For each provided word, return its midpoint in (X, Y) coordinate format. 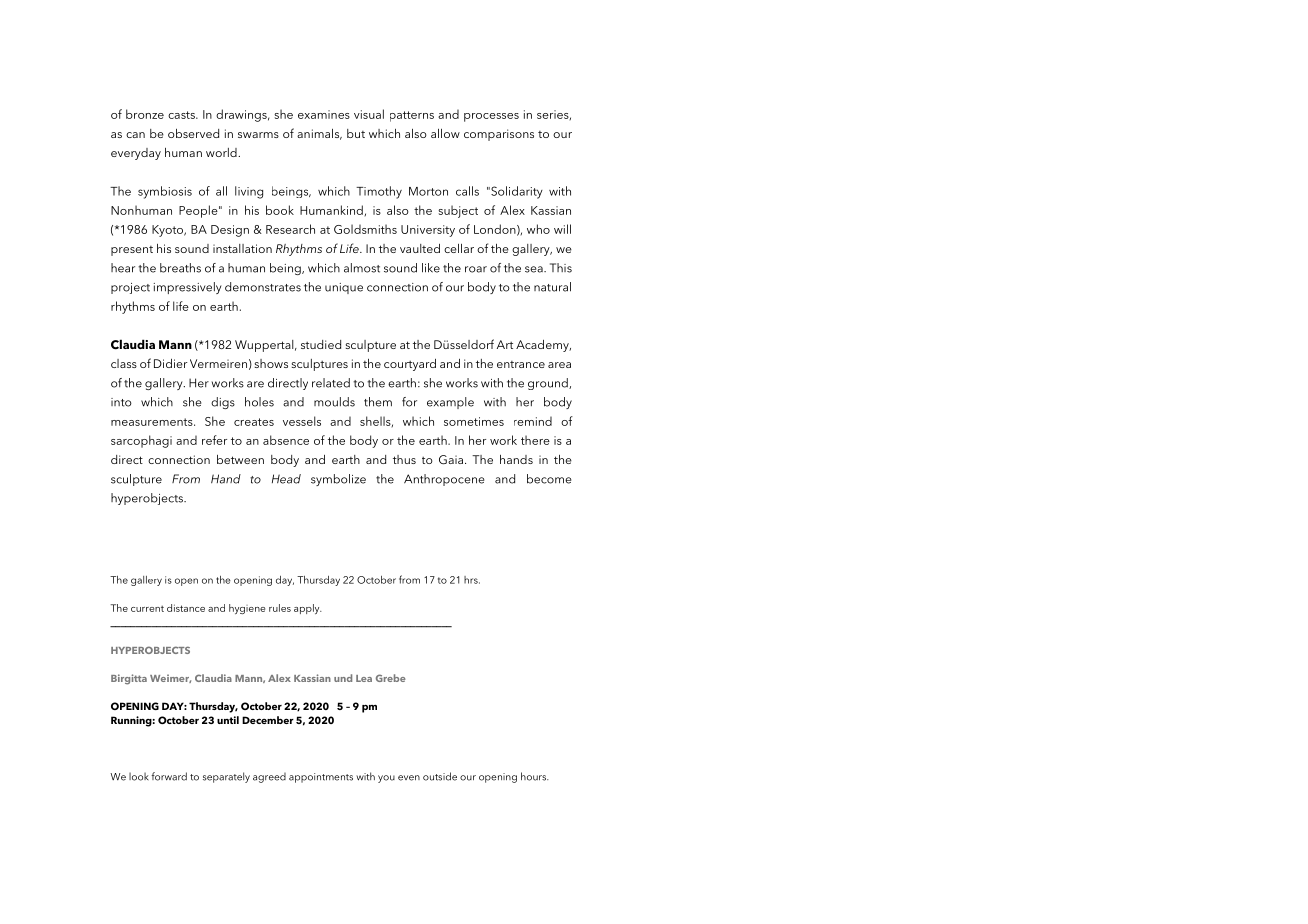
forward (169, 776)
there (535, 440)
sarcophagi (141, 441)
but (356, 133)
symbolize (338, 480)
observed (193, 133)
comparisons (499, 135)
